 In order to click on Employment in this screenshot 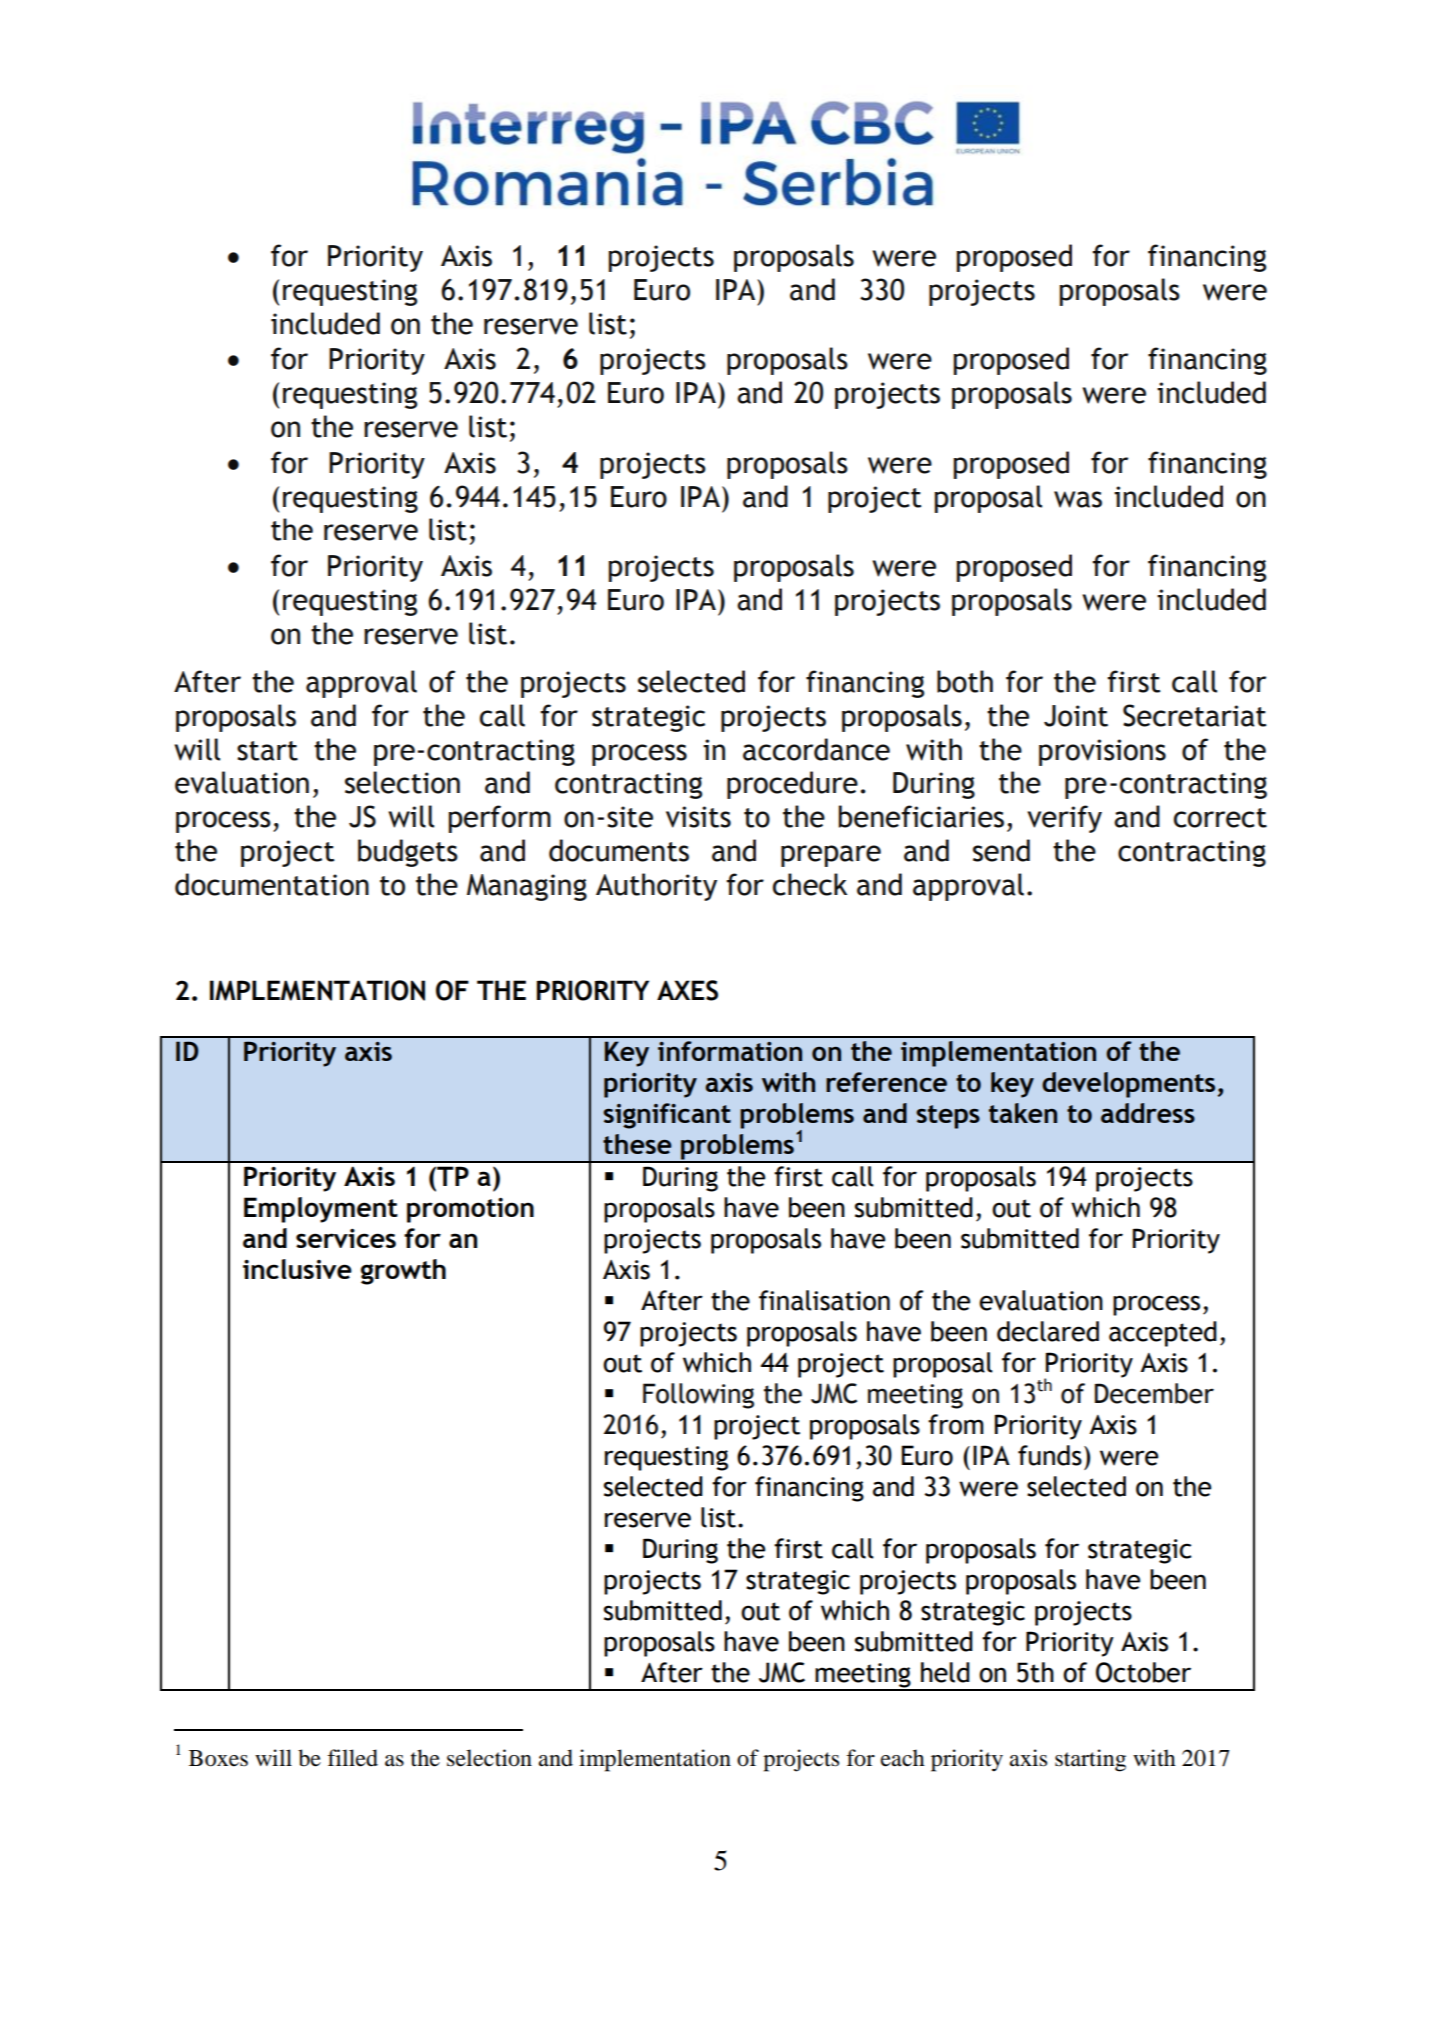, I will do `click(321, 1210)`.
